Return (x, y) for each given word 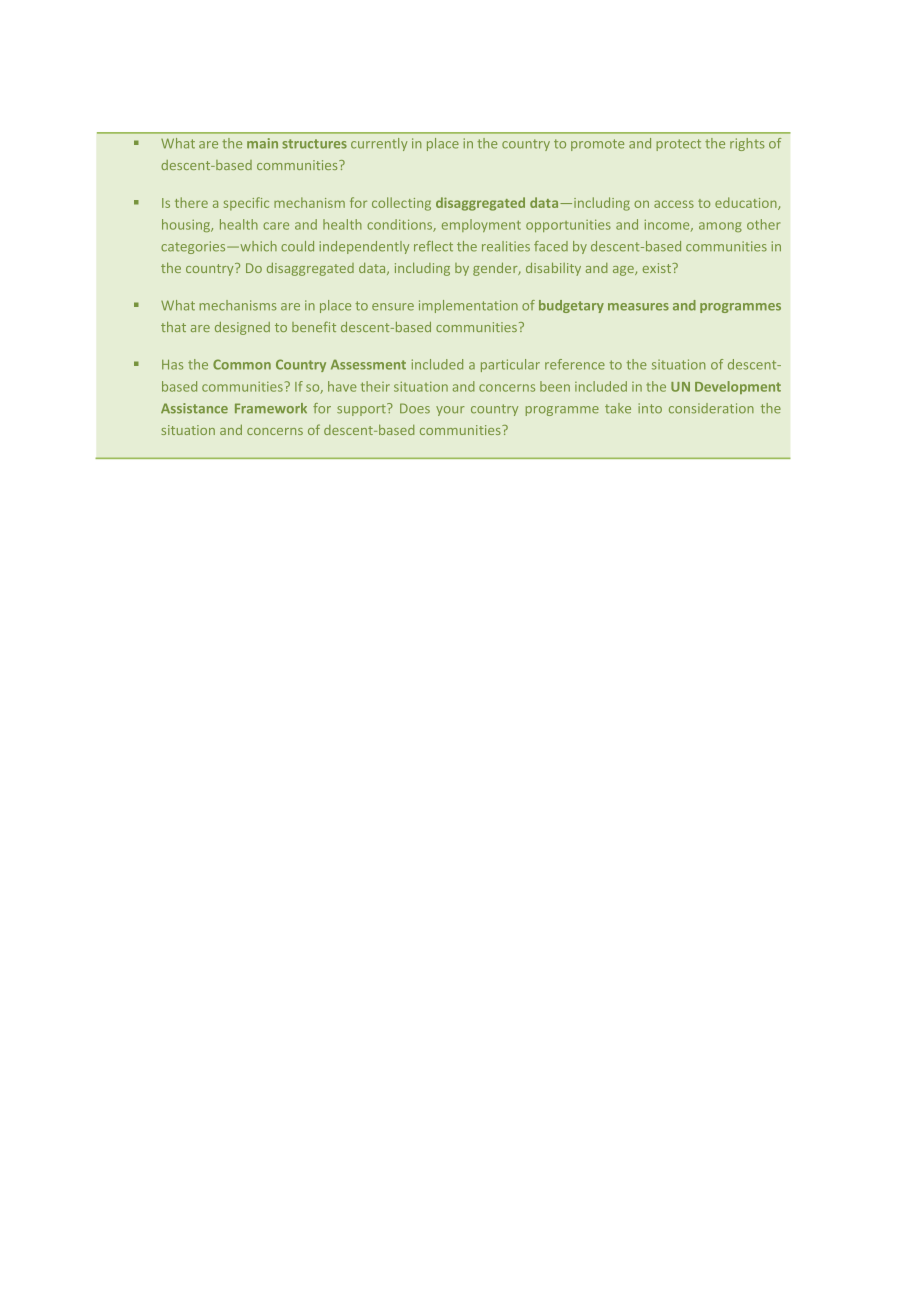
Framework (271, 408)
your (450, 411)
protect (678, 145)
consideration (711, 408)
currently (379, 144)
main (262, 143)
